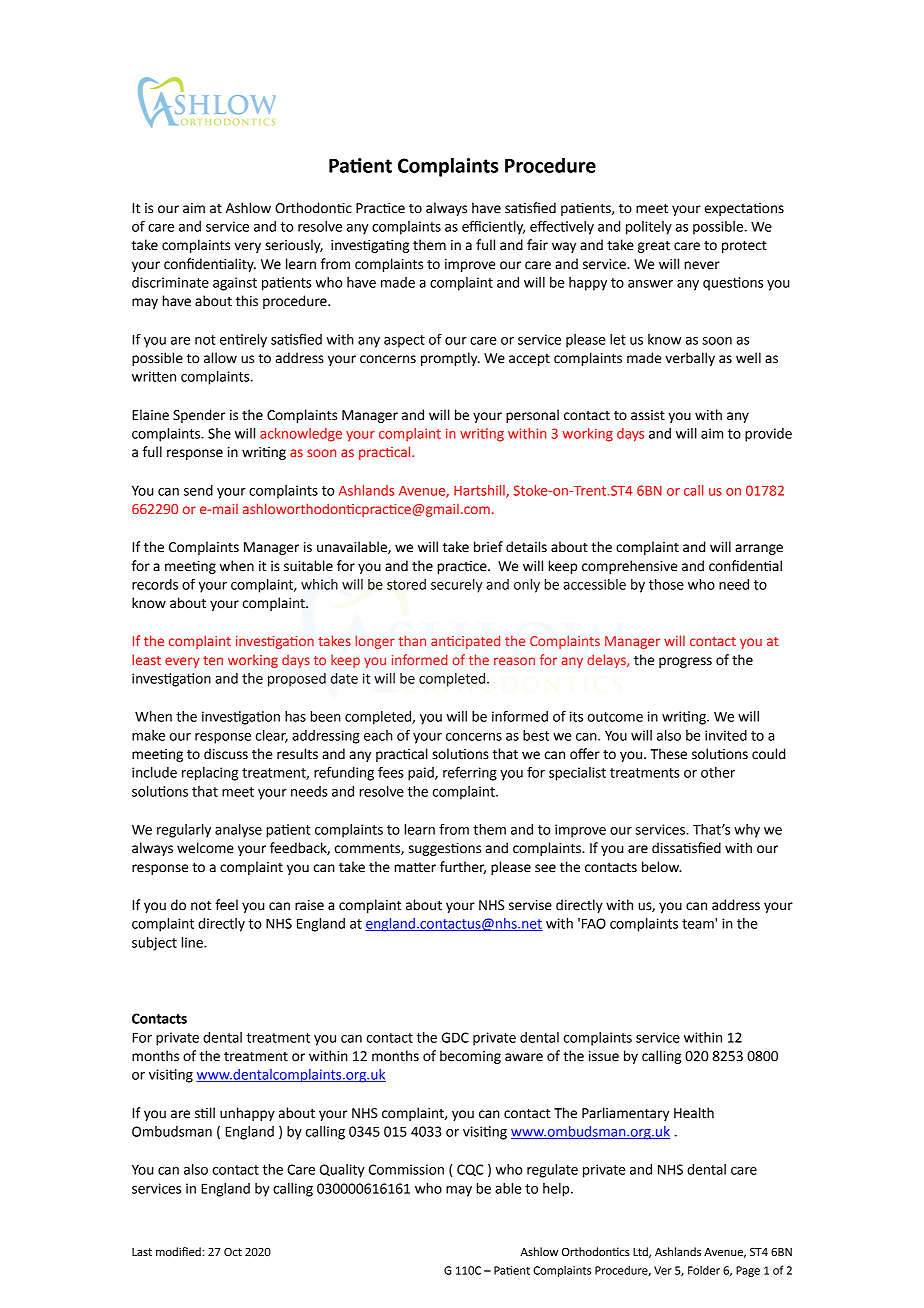 Image resolution: width=924 pixels, height=1308 pixels. I want to click on Oct, so click(233, 1252).
